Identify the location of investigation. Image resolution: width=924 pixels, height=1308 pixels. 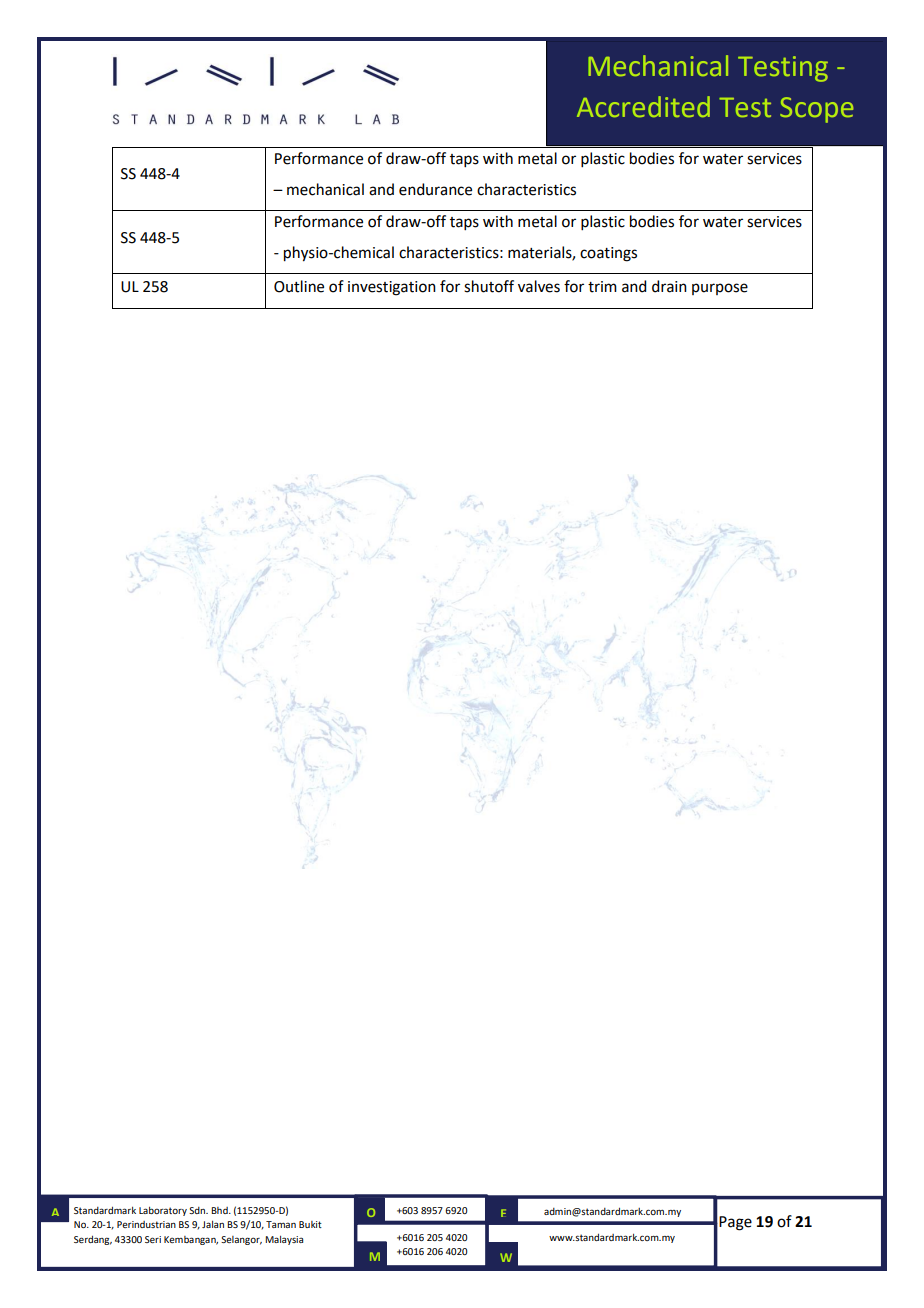
(392, 288).
